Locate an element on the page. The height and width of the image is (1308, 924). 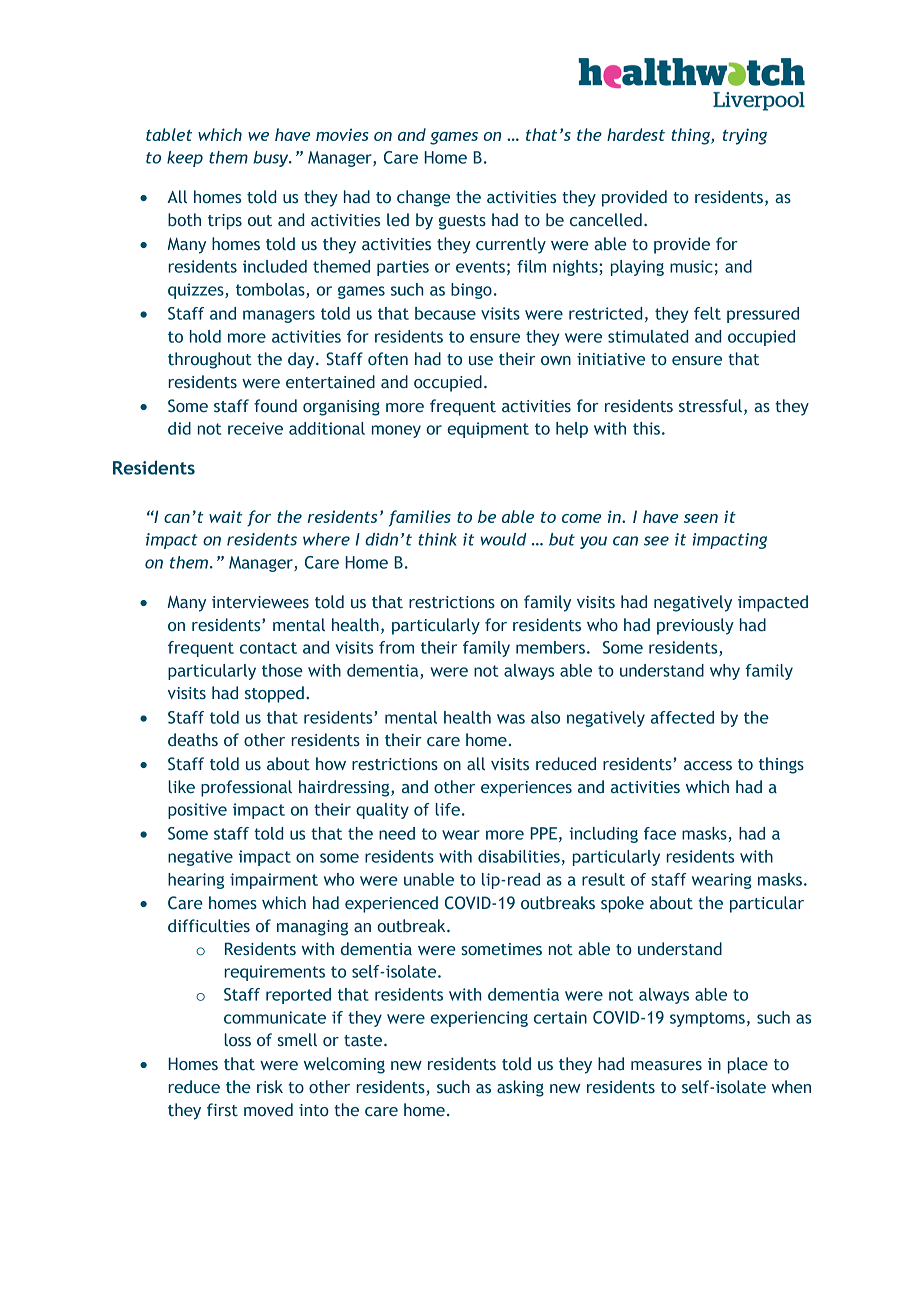
interviewees is located at coordinates (260, 602).
